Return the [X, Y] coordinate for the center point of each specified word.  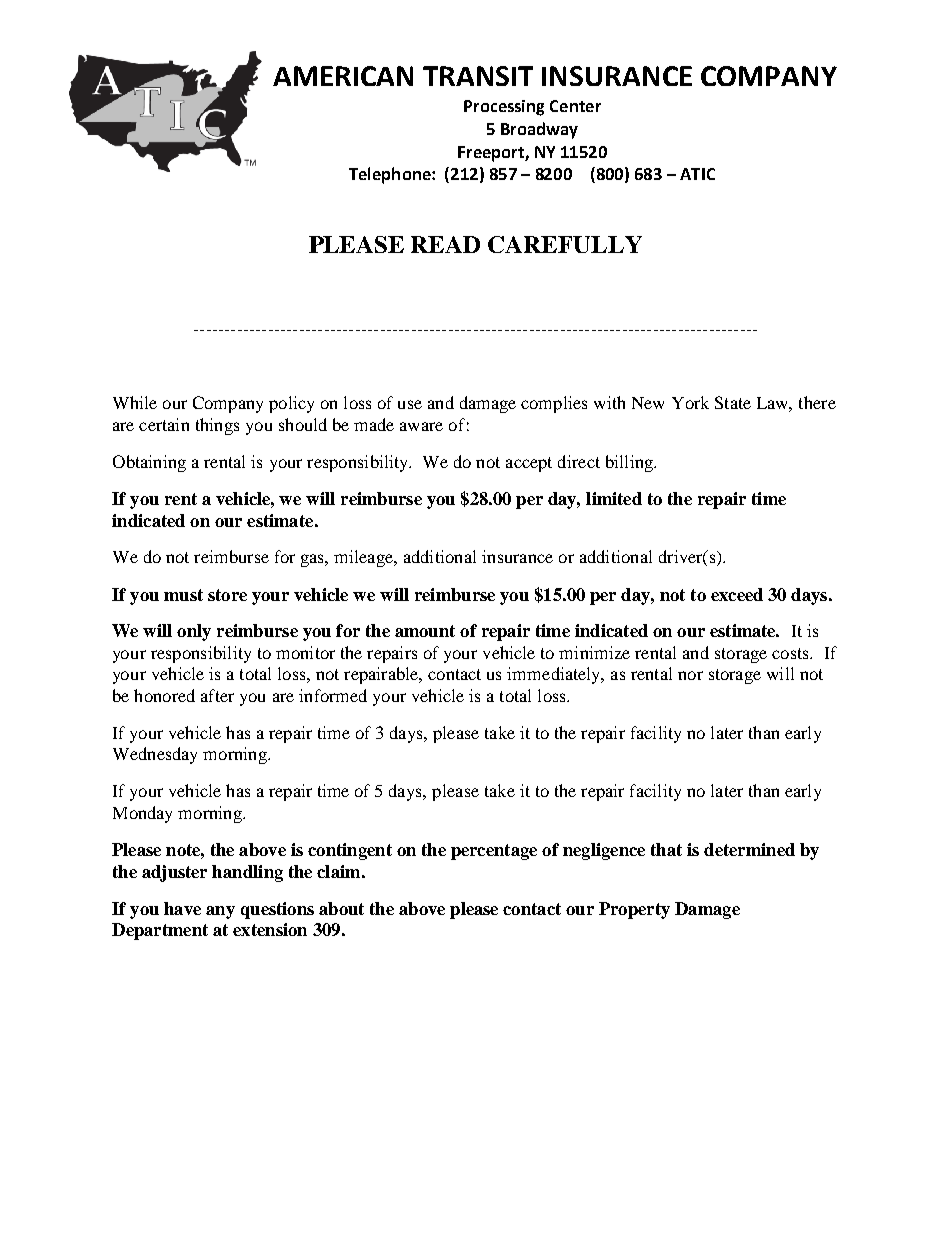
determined [749, 849]
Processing [504, 108]
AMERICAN [343, 76]
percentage [494, 852]
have [182, 908]
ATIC [697, 174]
